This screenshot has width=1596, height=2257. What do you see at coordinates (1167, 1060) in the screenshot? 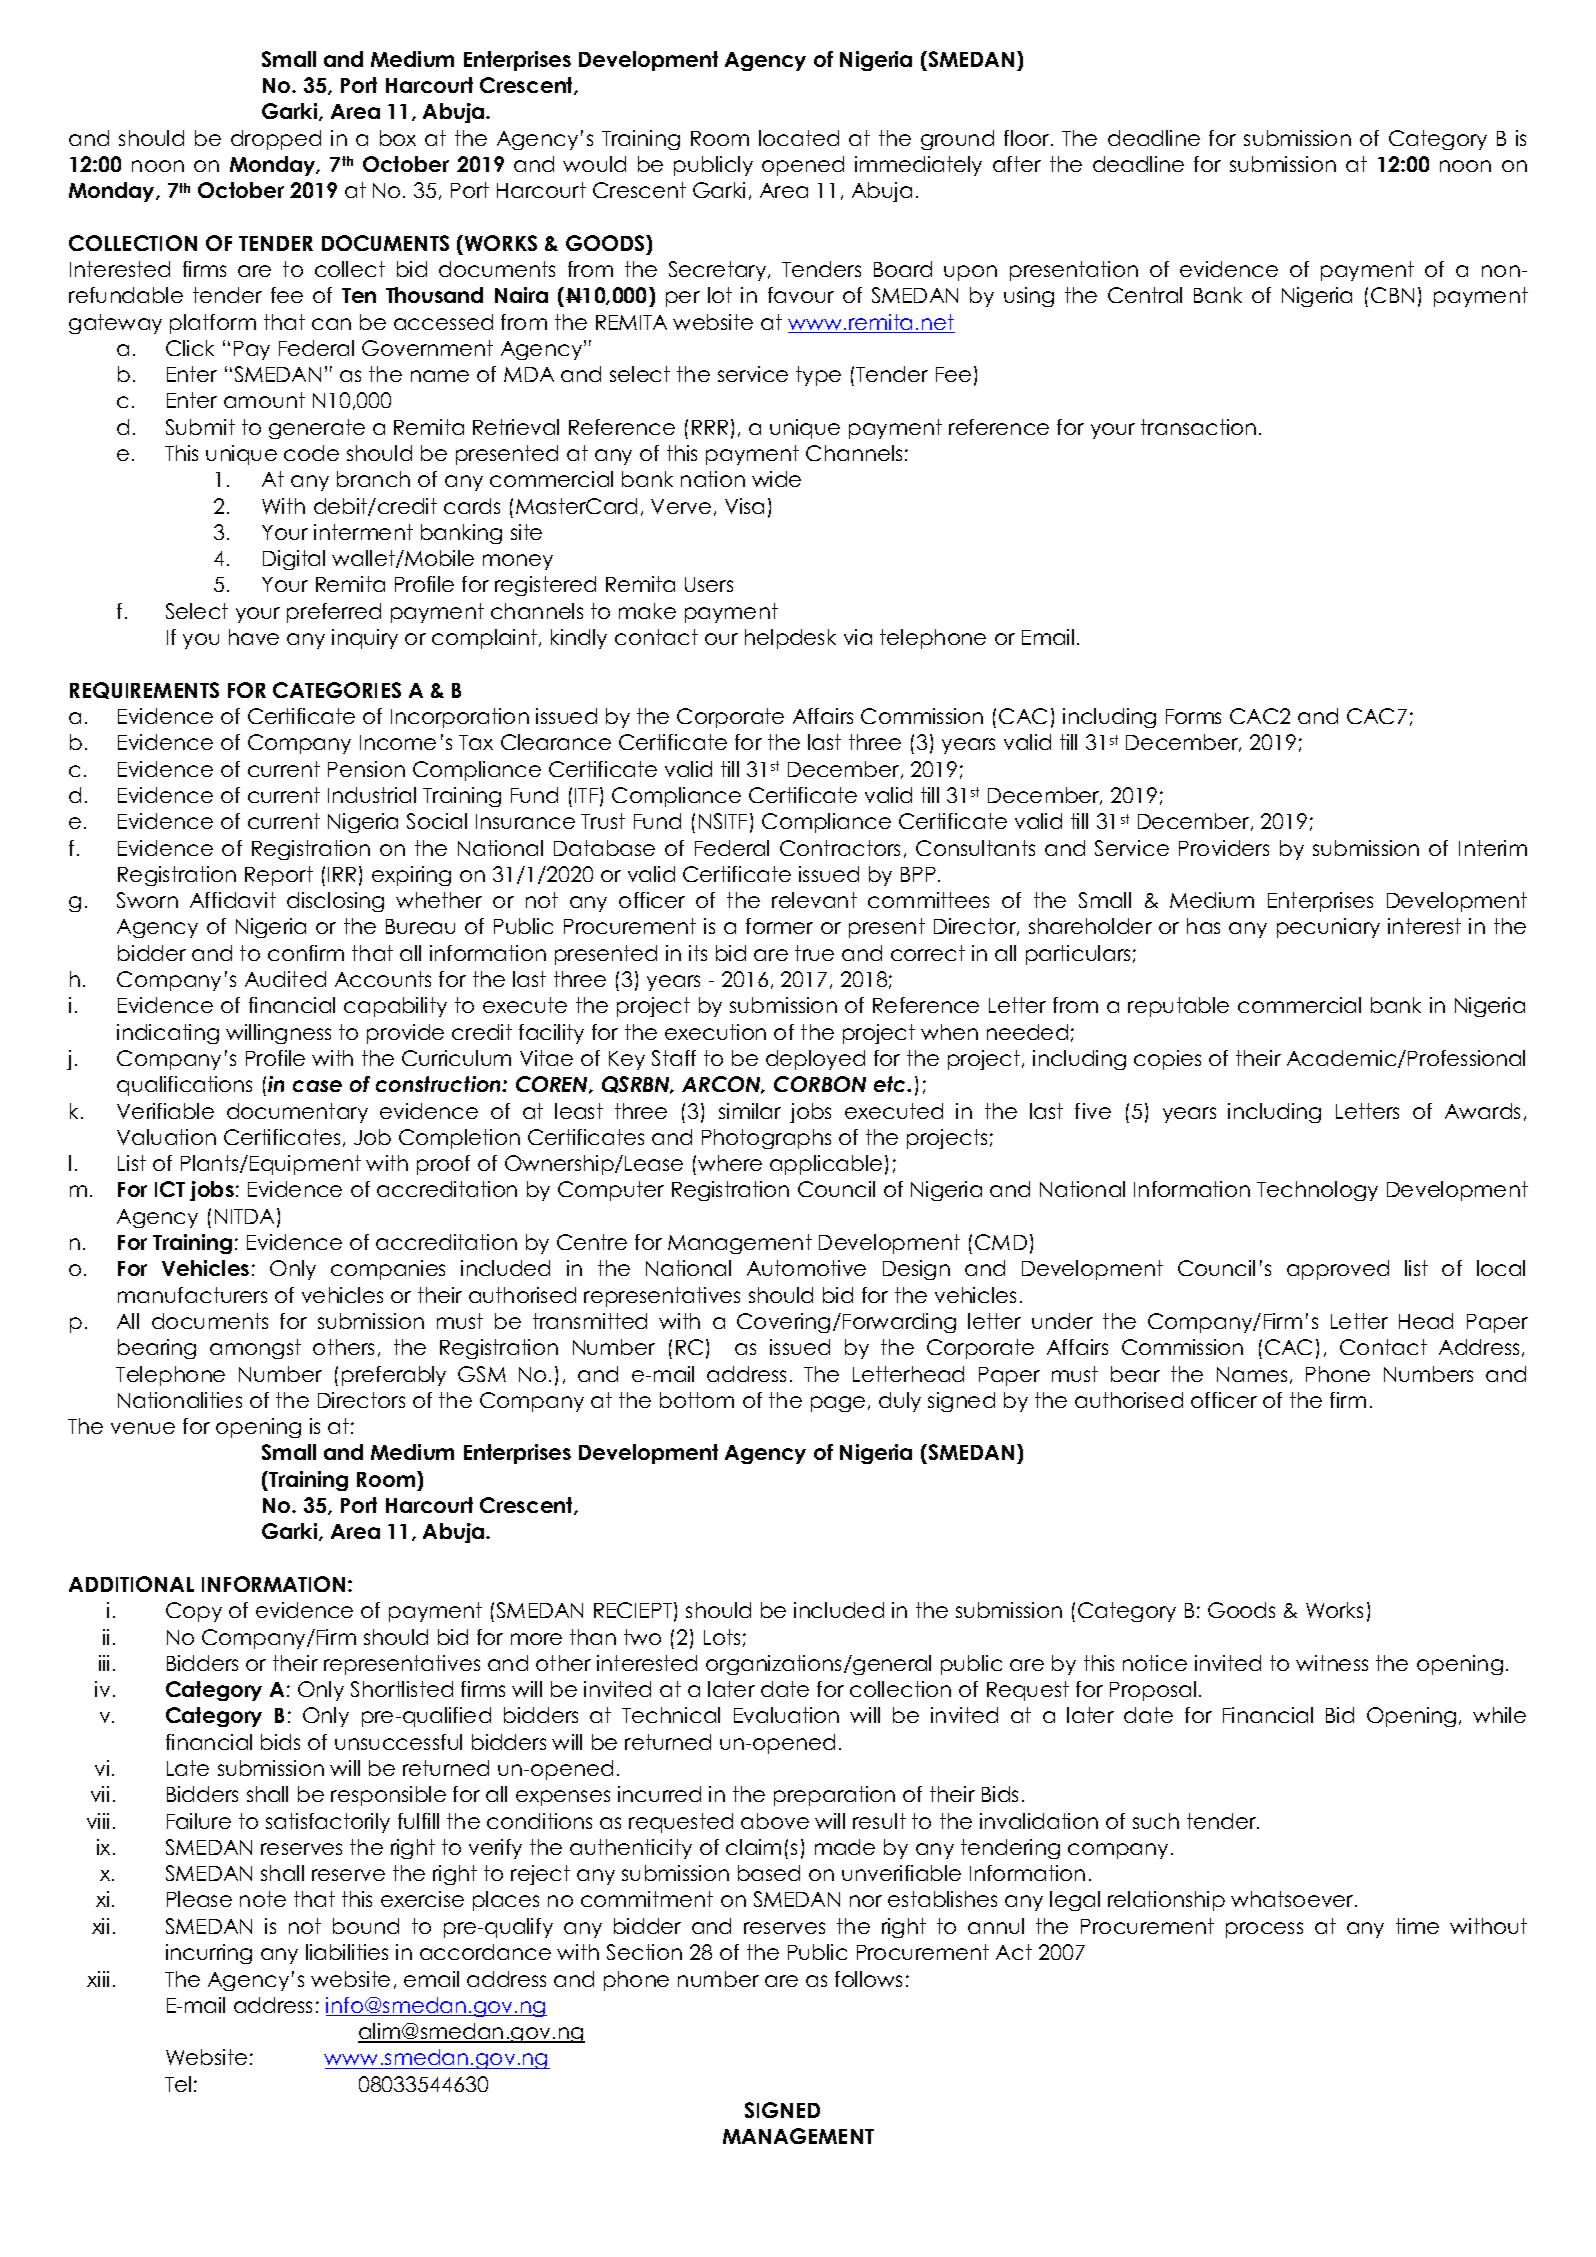
I see `copies` at bounding box center [1167, 1060].
